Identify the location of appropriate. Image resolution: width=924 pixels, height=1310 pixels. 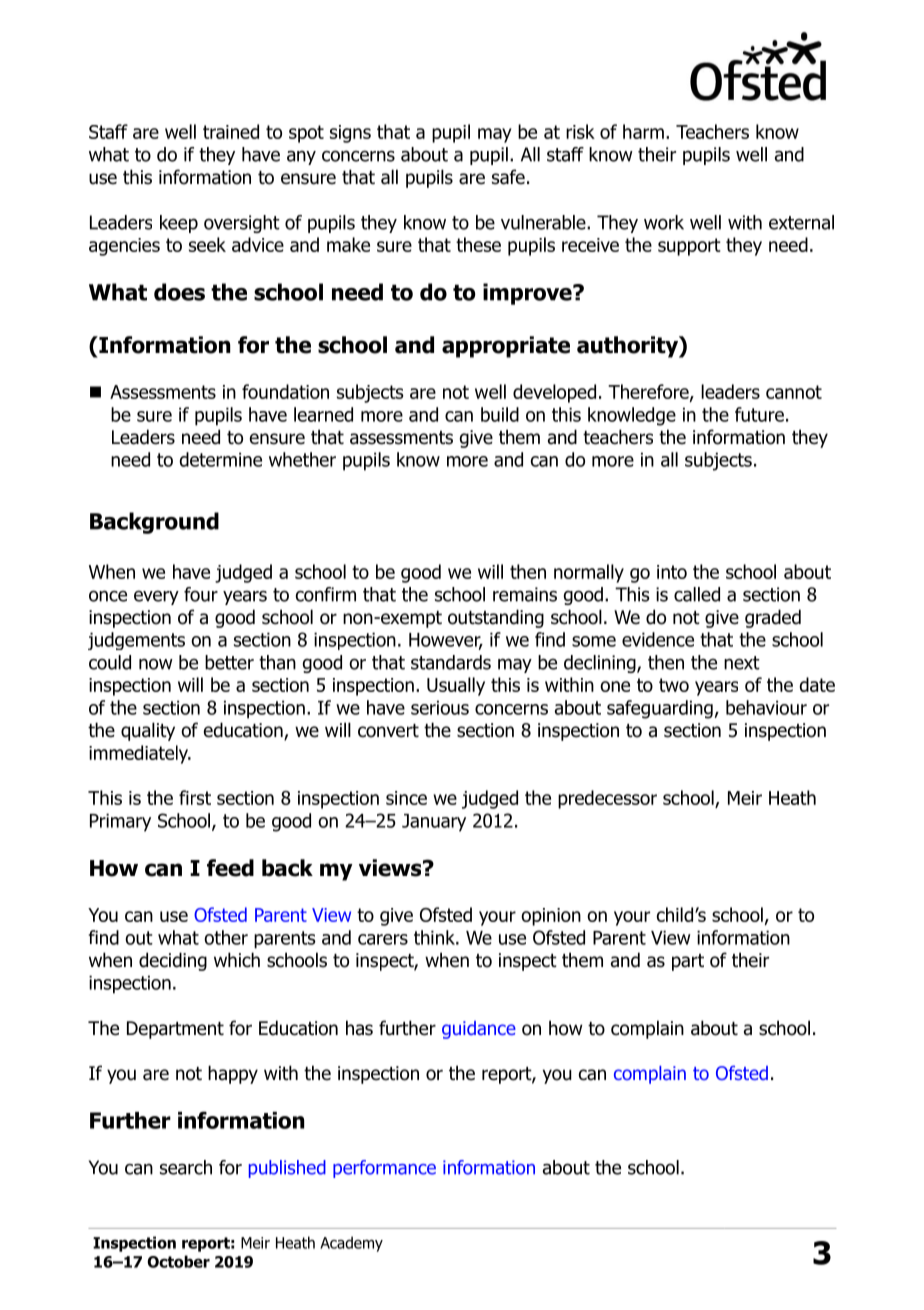
(506, 347).
